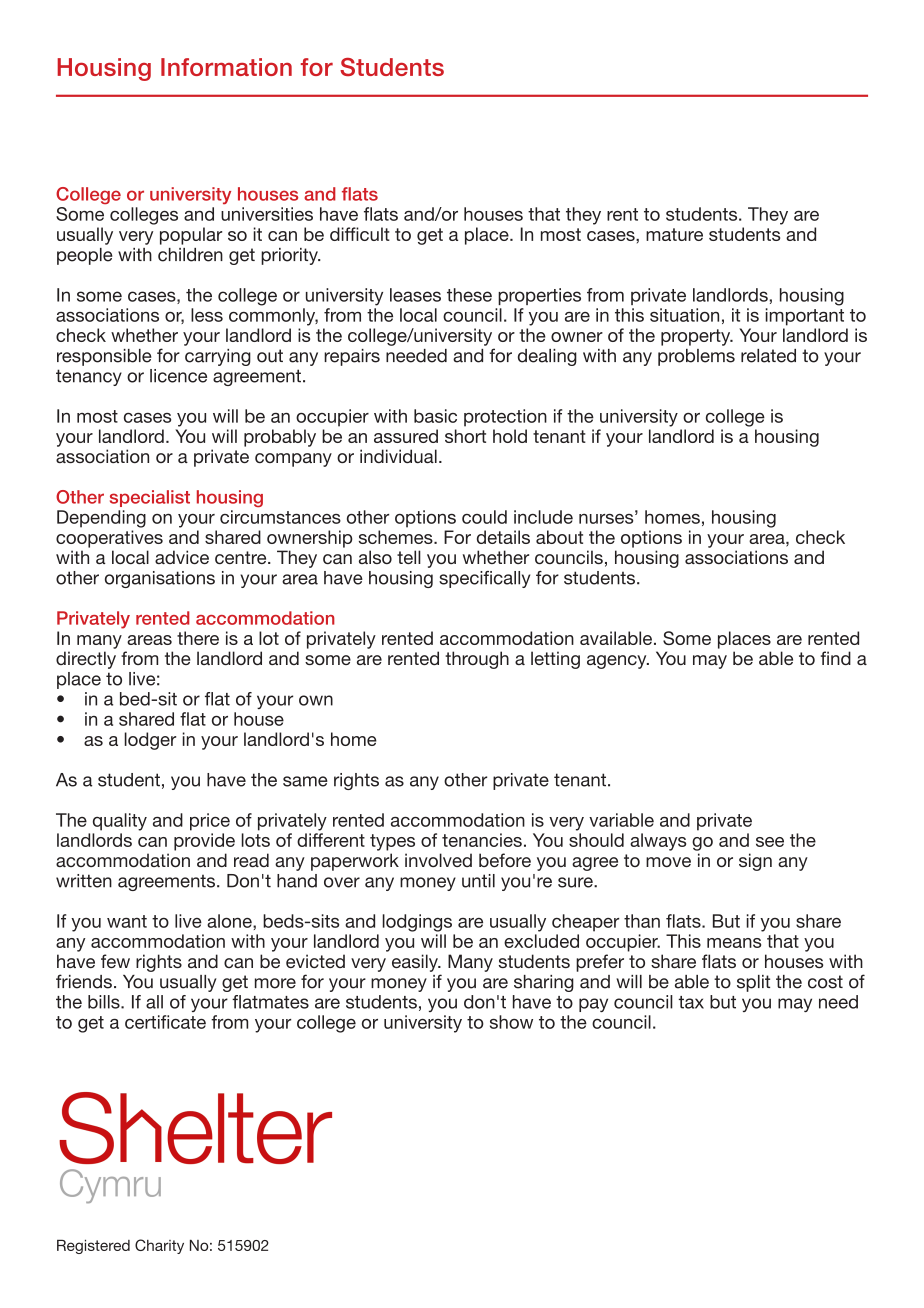 The height and width of the image is (1308, 924). What do you see at coordinates (435, 416) in the image?
I see `basic` at bounding box center [435, 416].
